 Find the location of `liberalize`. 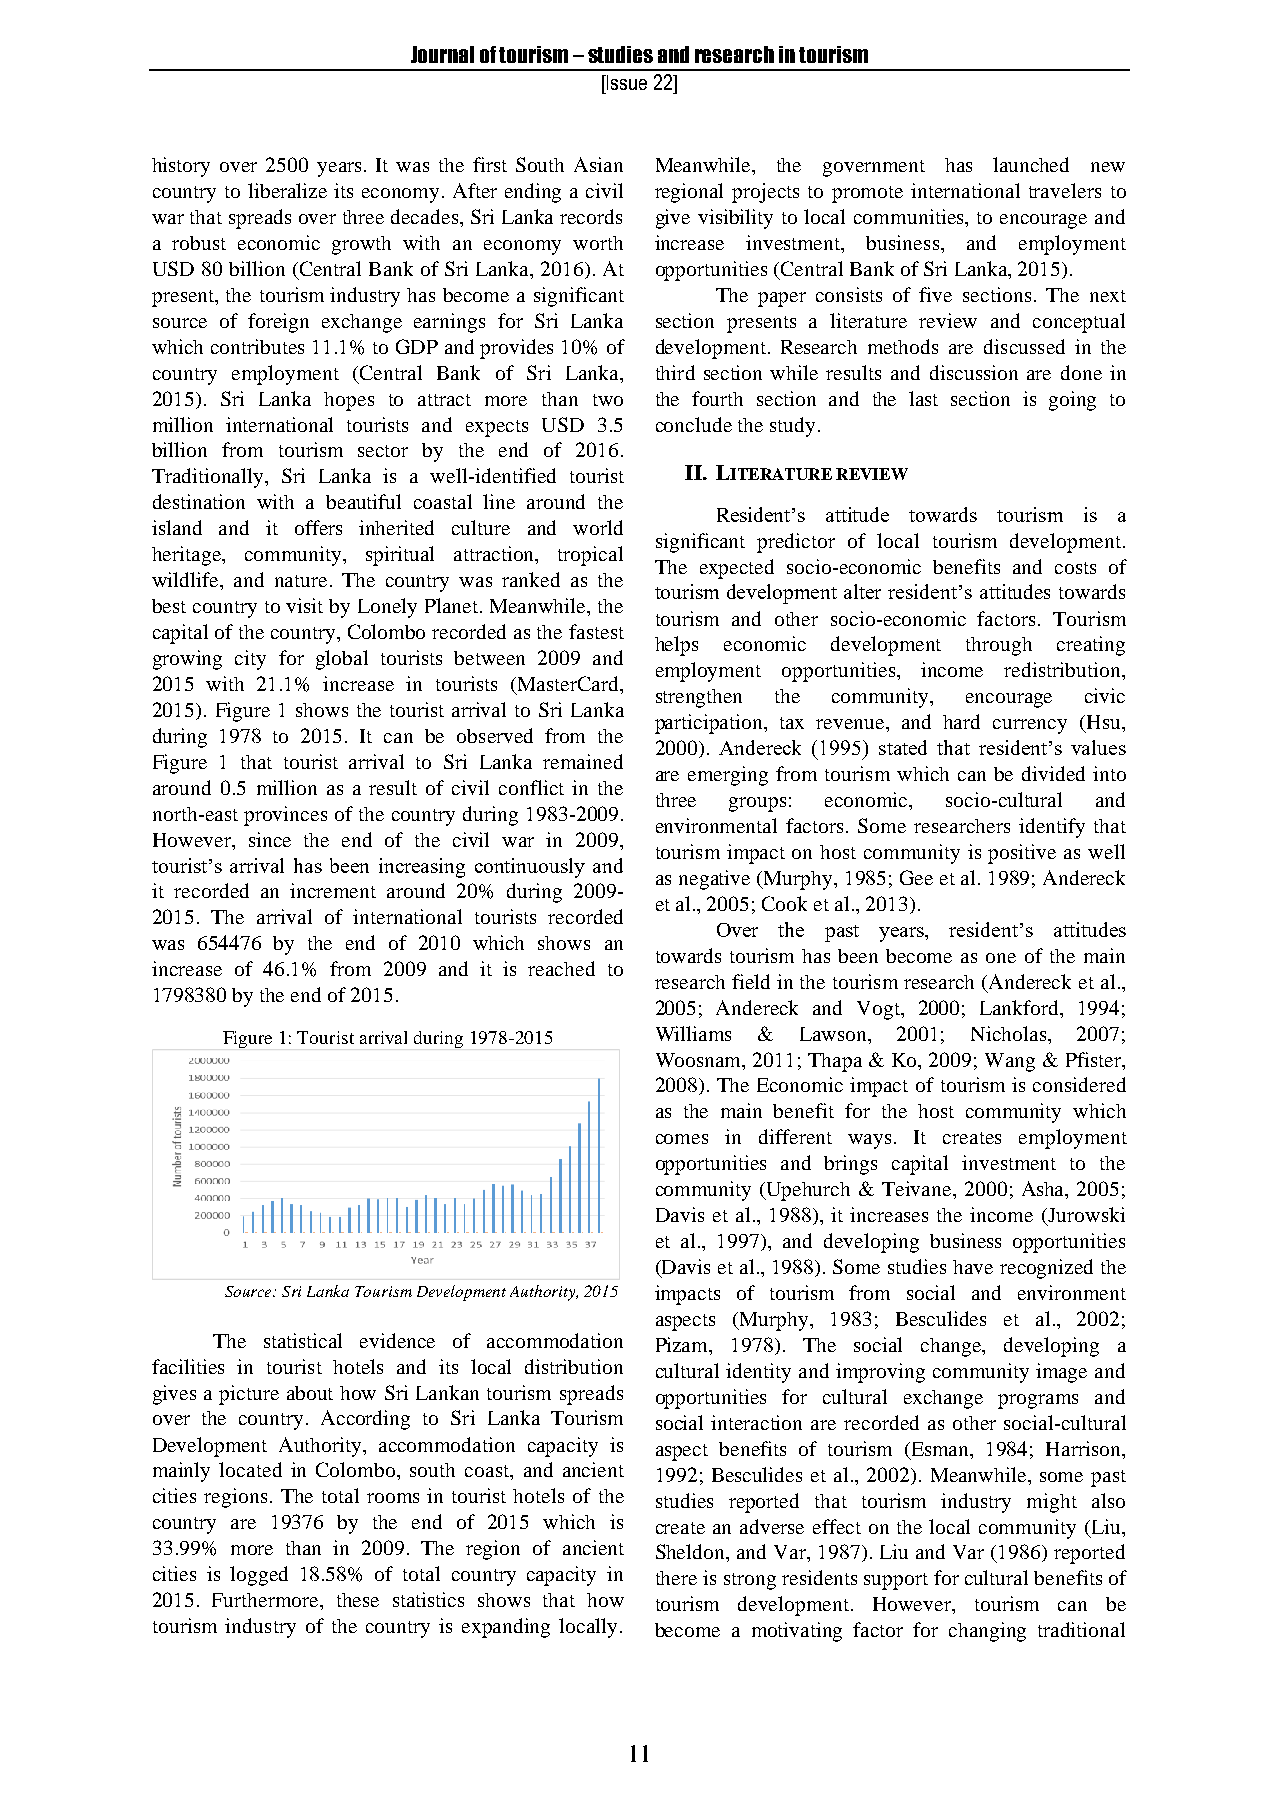

liberalize is located at coordinates (287, 190).
